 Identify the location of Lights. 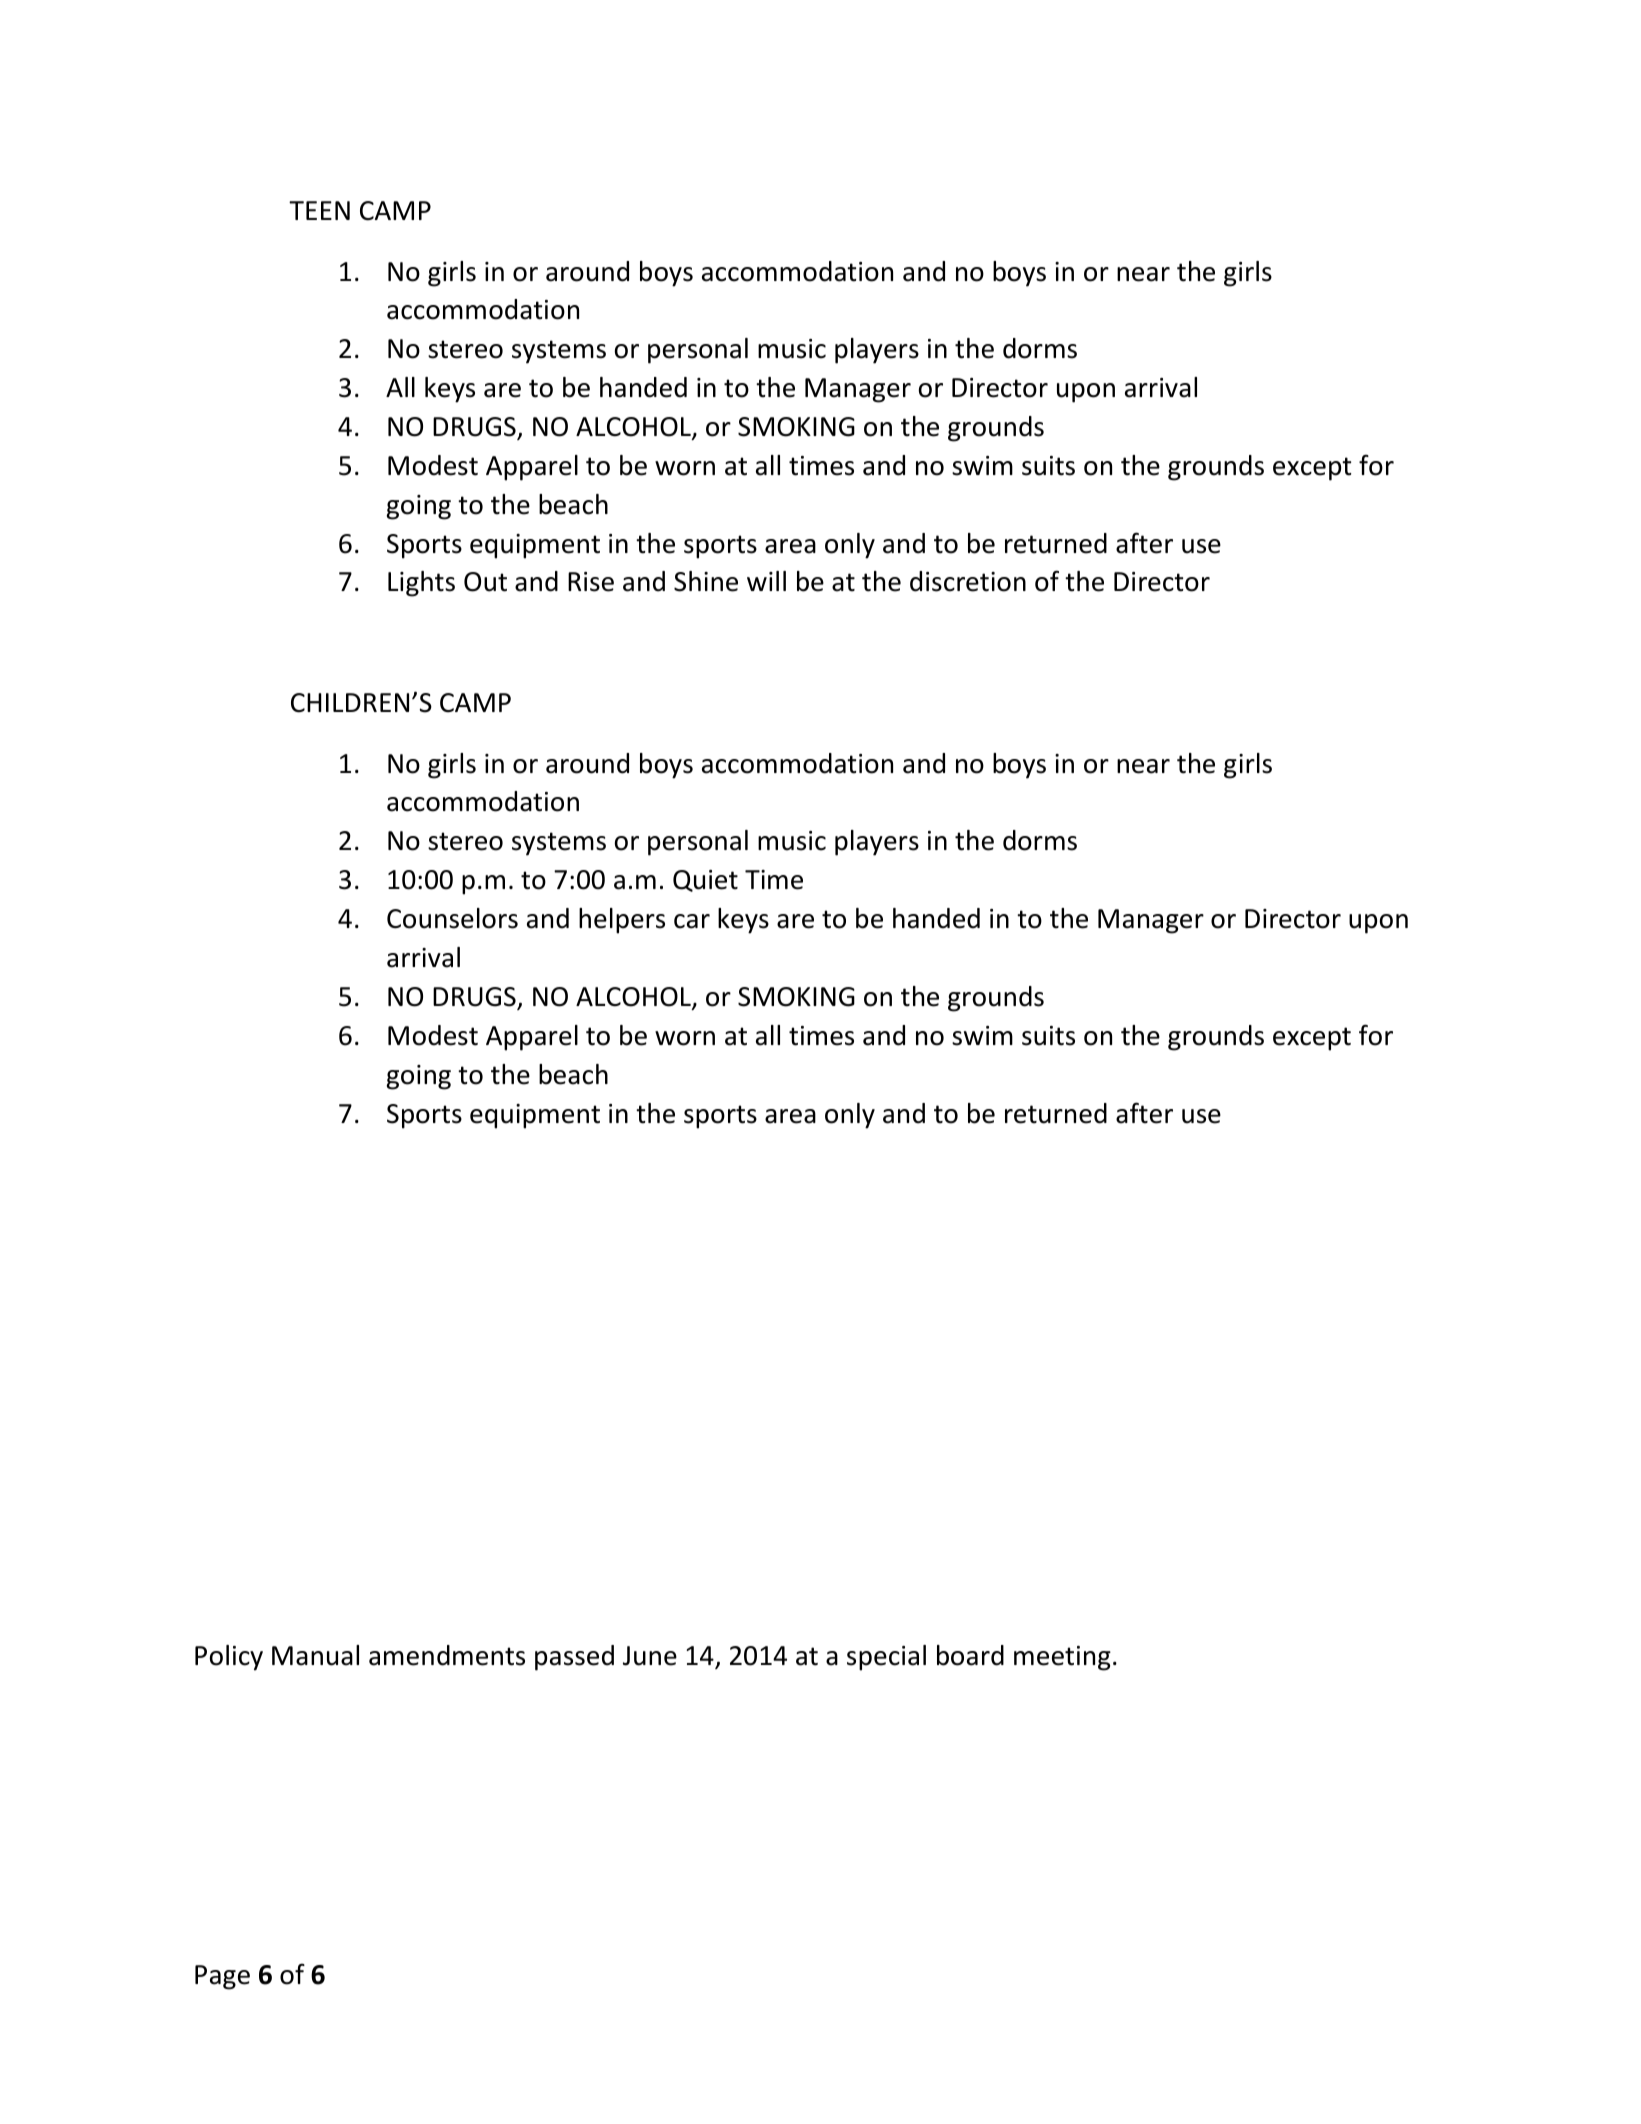
(421, 584).
